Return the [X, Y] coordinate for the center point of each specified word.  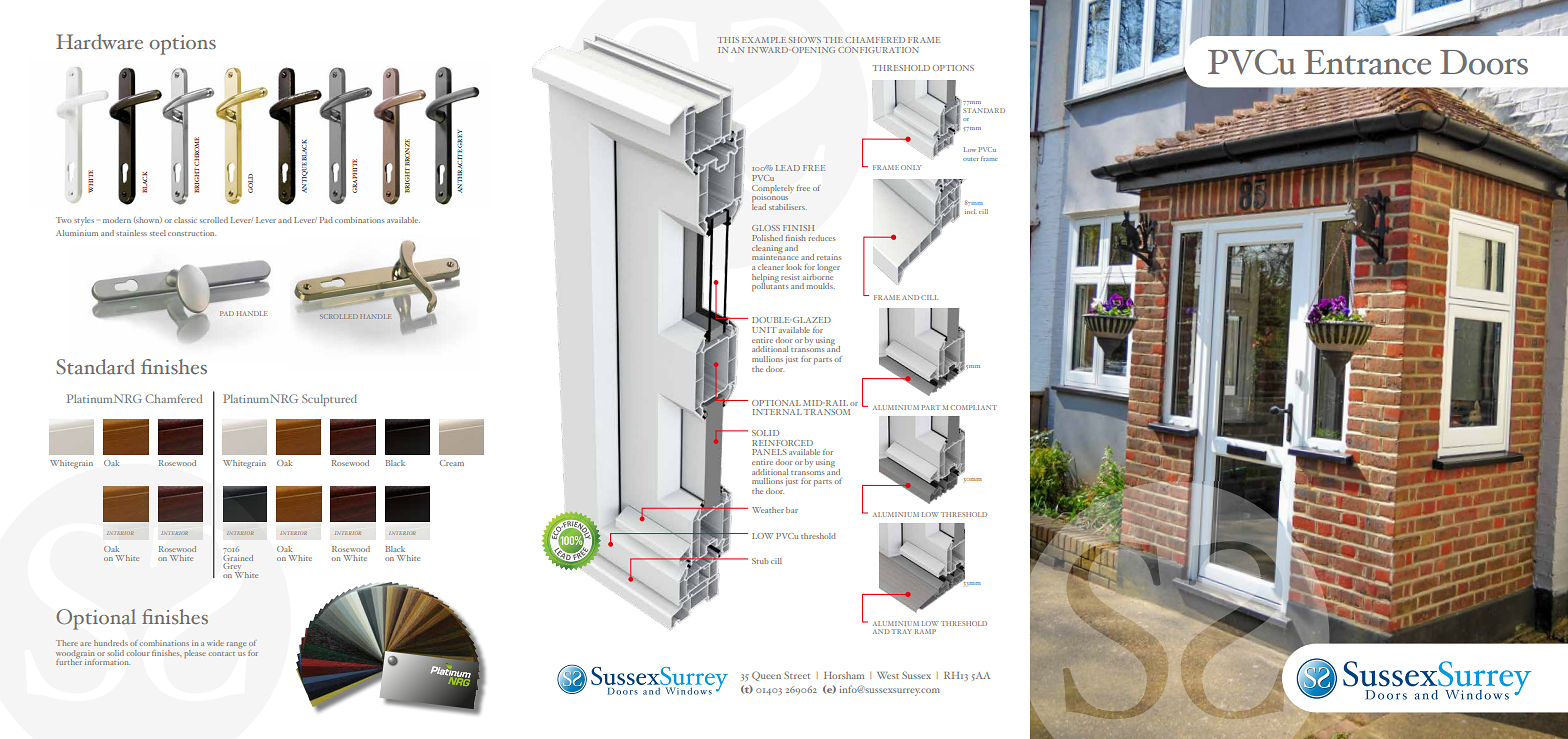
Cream [452, 463]
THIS [728, 40]
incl [970, 211]
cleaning [767, 248]
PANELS [769, 452]
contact [222, 654]
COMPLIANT [973, 407]
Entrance [1367, 62]
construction [192, 233]
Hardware [99, 41]
